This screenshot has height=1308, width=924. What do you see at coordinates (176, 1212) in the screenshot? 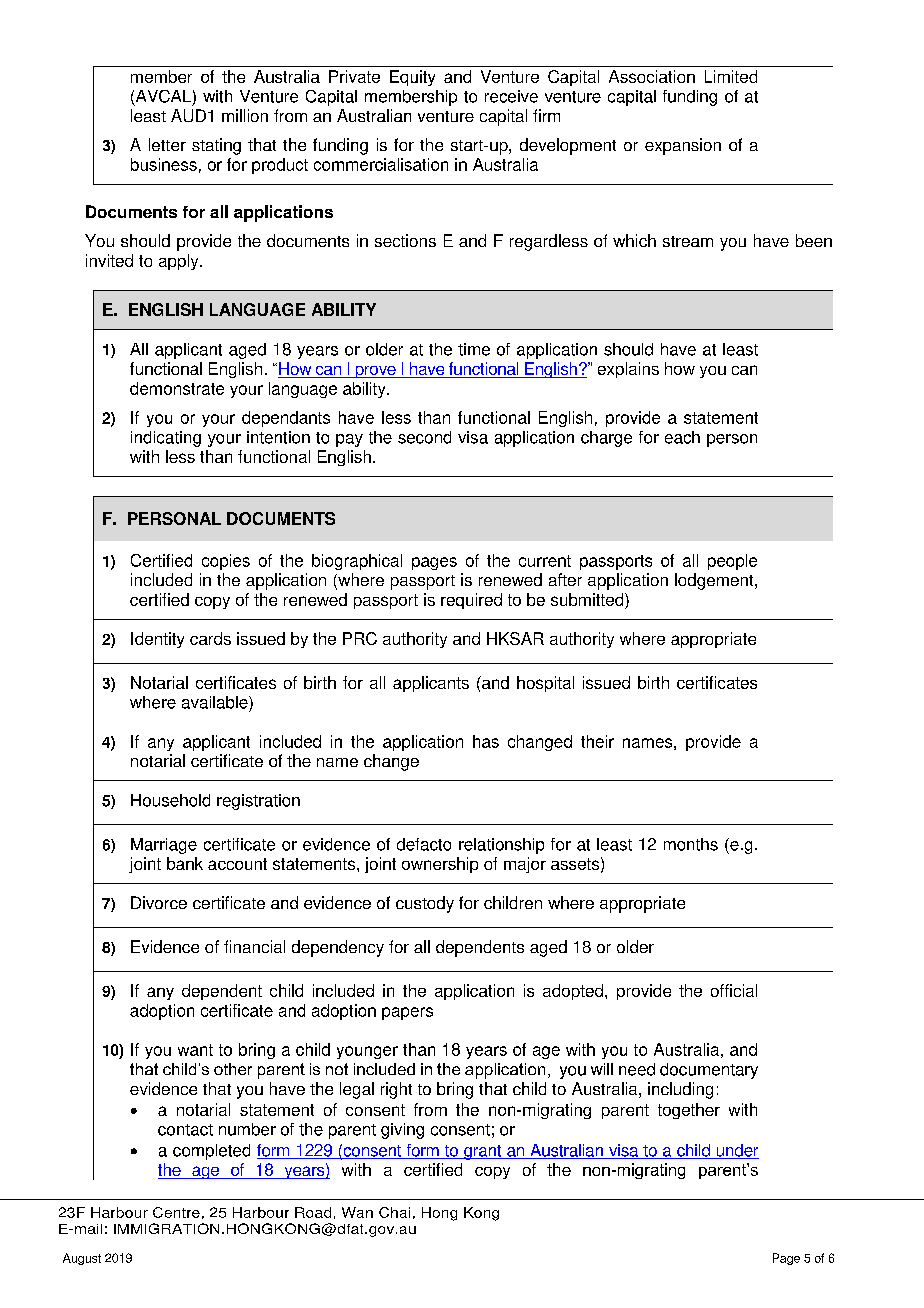
I see `Centre` at bounding box center [176, 1212].
